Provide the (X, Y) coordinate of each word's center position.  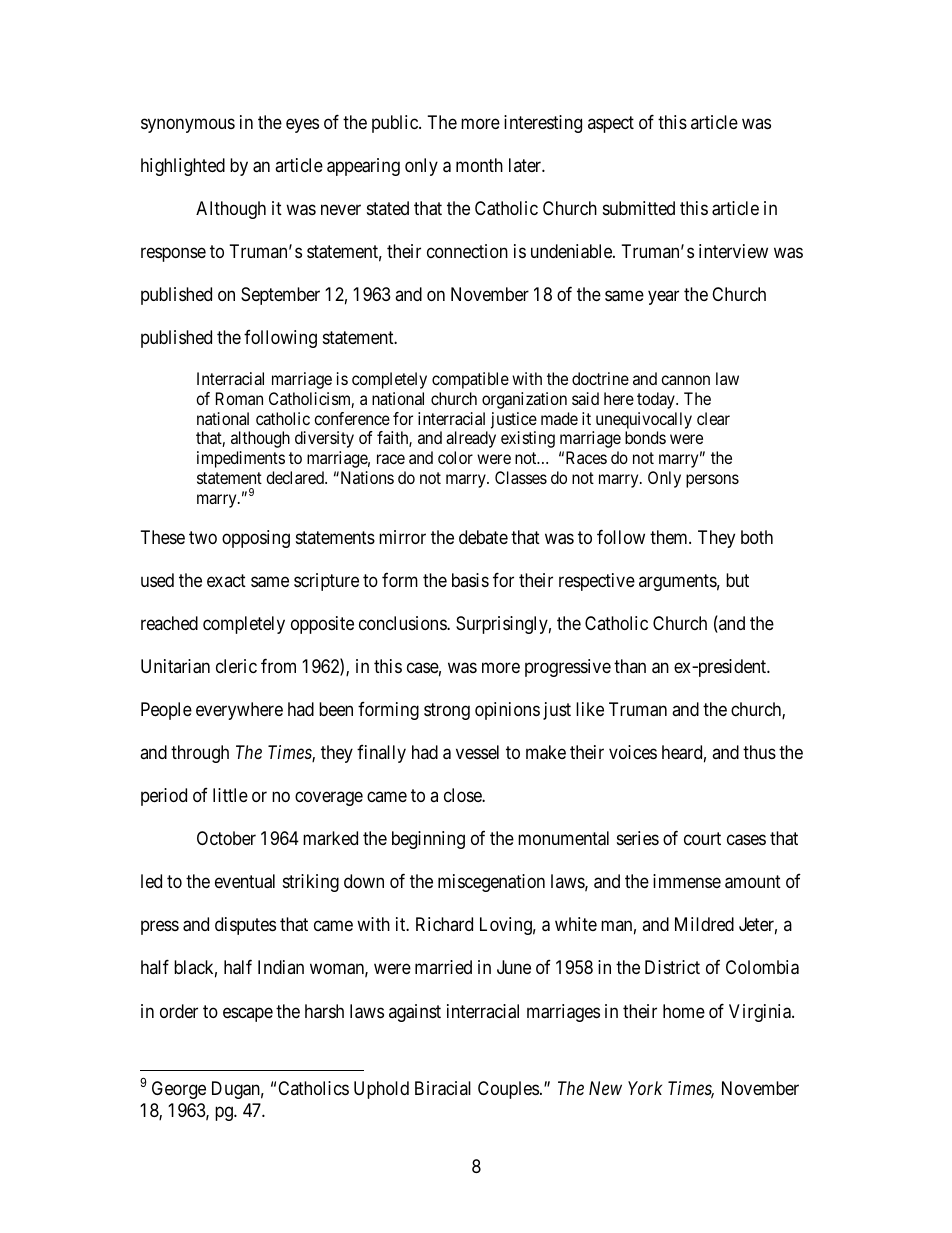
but (737, 580)
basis (470, 580)
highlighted (183, 167)
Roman (239, 398)
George (179, 1090)
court (702, 839)
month (479, 165)
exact (226, 581)
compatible (470, 380)
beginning (428, 840)
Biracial (443, 1088)
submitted (639, 208)
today (657, 400)
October (226, 838)
